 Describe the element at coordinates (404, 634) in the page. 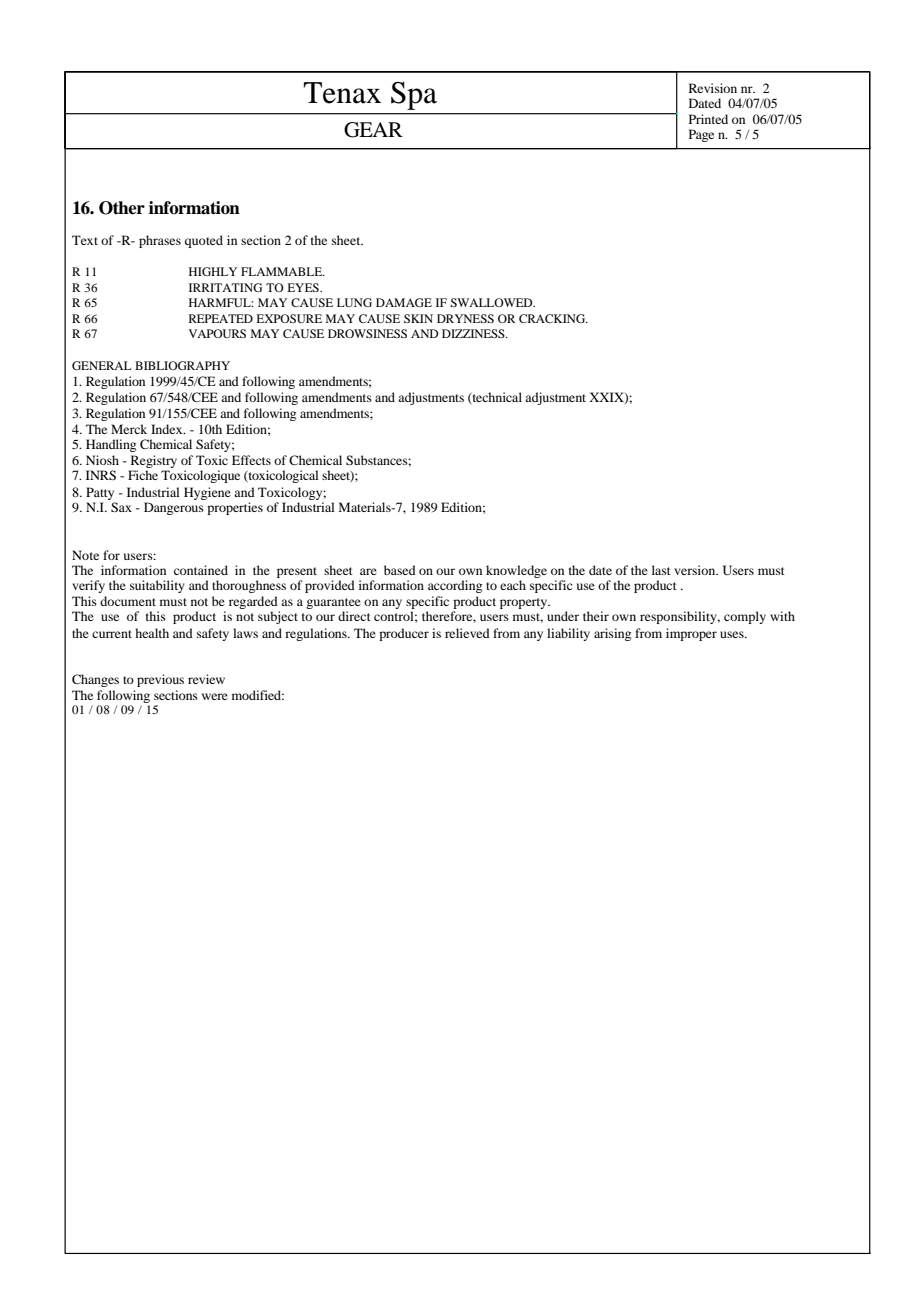

I see `producer` at that location.
